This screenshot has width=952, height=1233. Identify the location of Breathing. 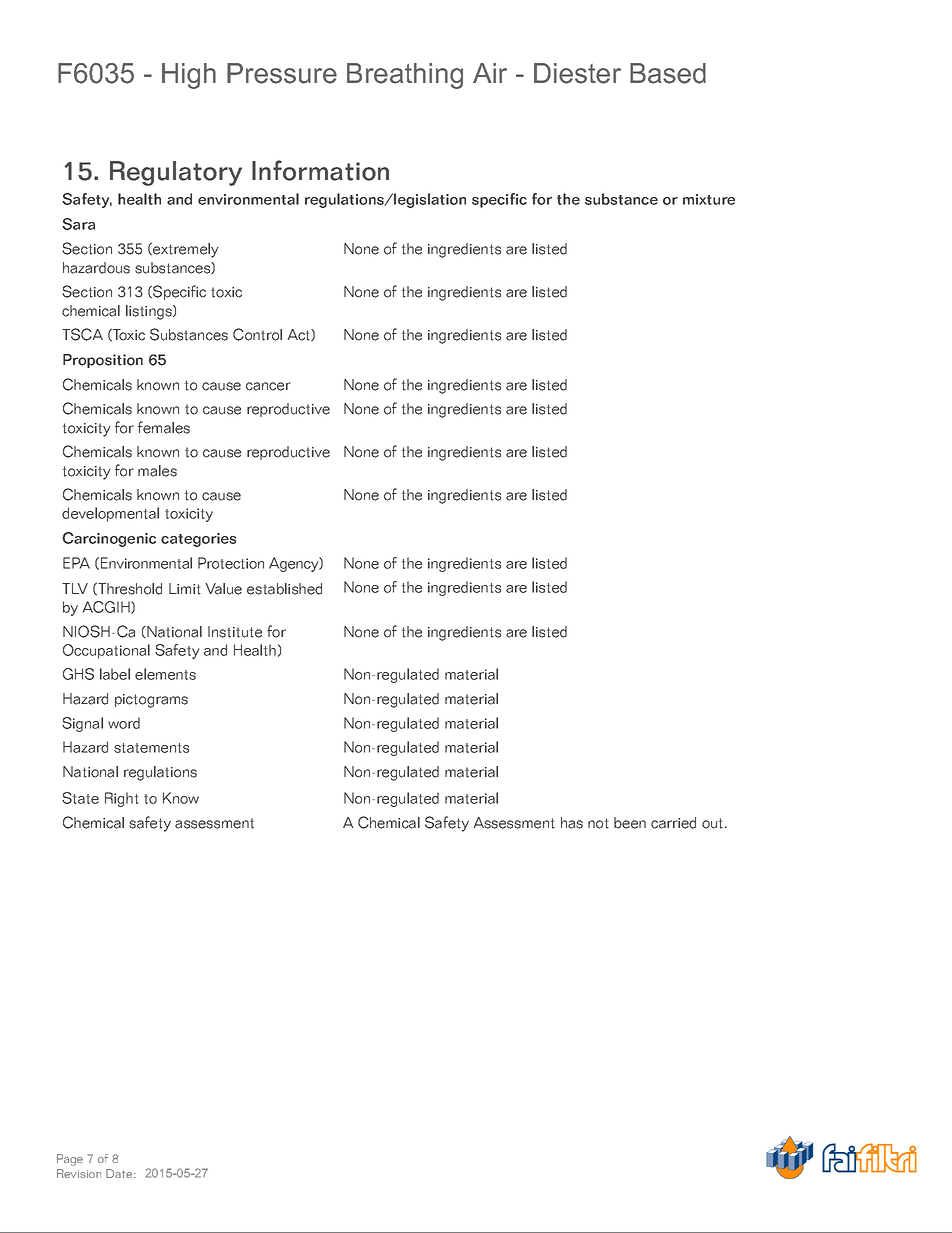
(405, 76).
